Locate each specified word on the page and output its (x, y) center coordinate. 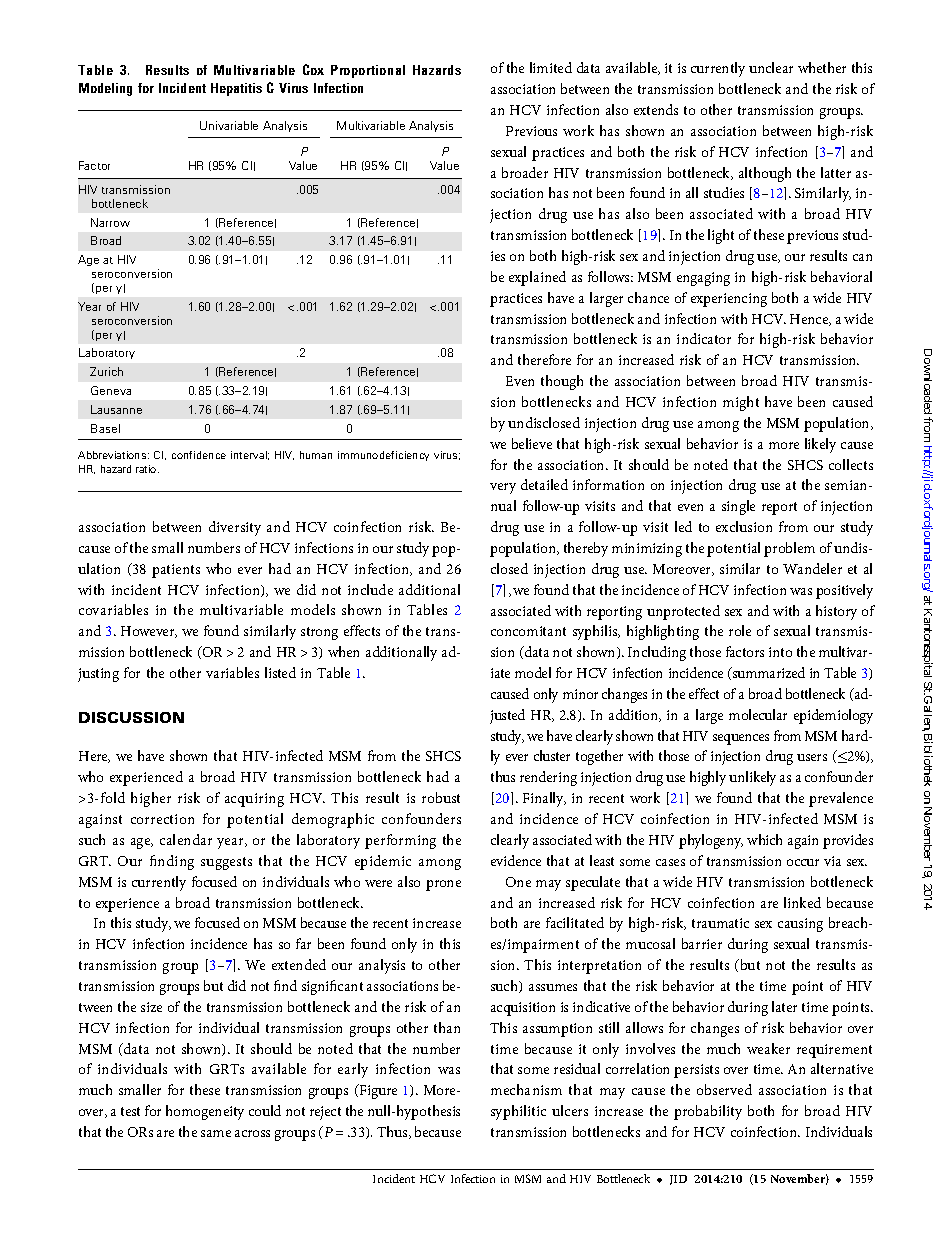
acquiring (254, 800)
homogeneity (205, 1112)
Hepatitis (236, 89)
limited (551, 67)
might (741, 403)
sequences (741, 739)
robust (441, 797)
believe (532, 443)
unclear (771, 67)
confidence (199, 455)
